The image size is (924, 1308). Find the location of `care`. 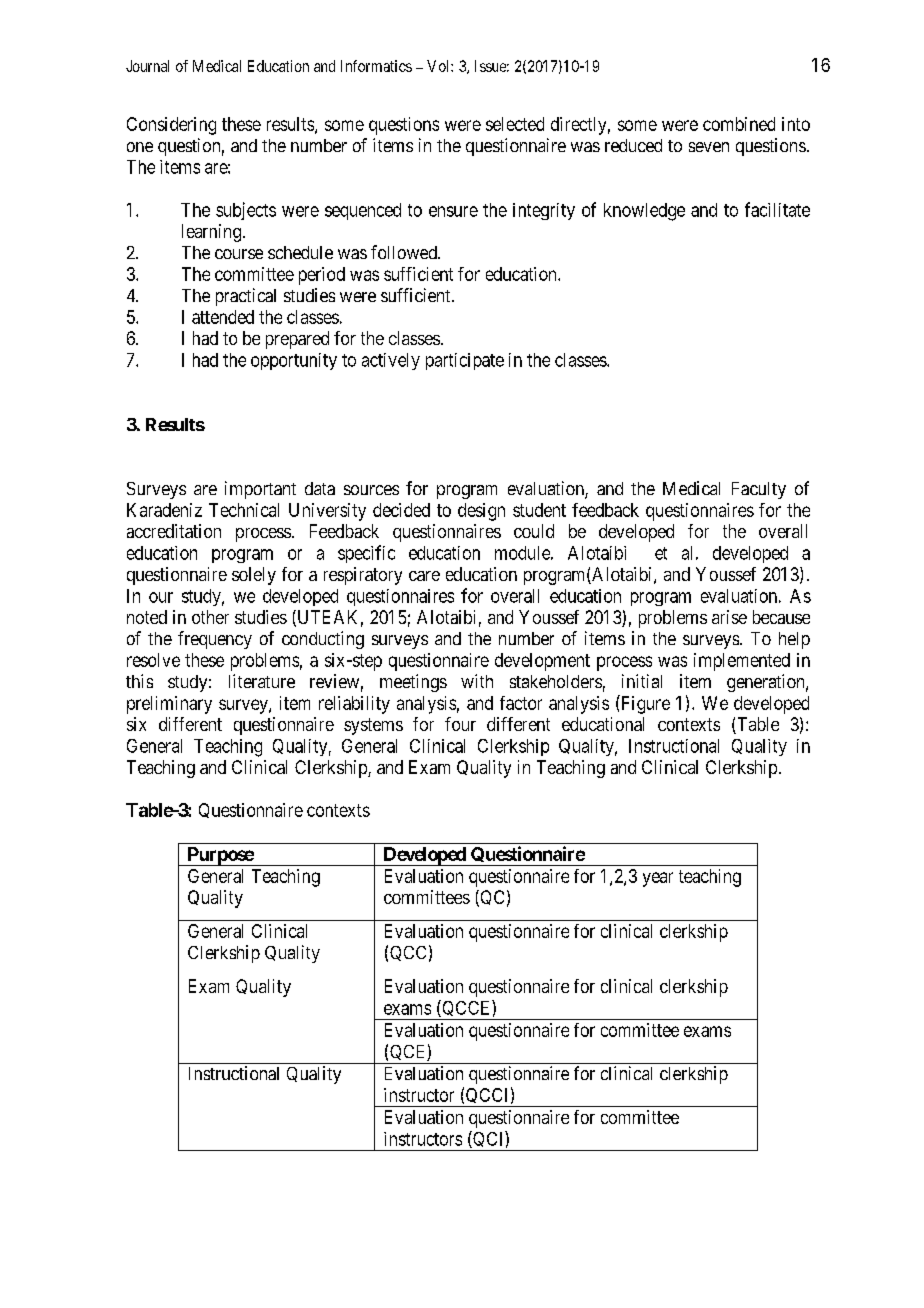

care is located at coordinates (424, 576).
